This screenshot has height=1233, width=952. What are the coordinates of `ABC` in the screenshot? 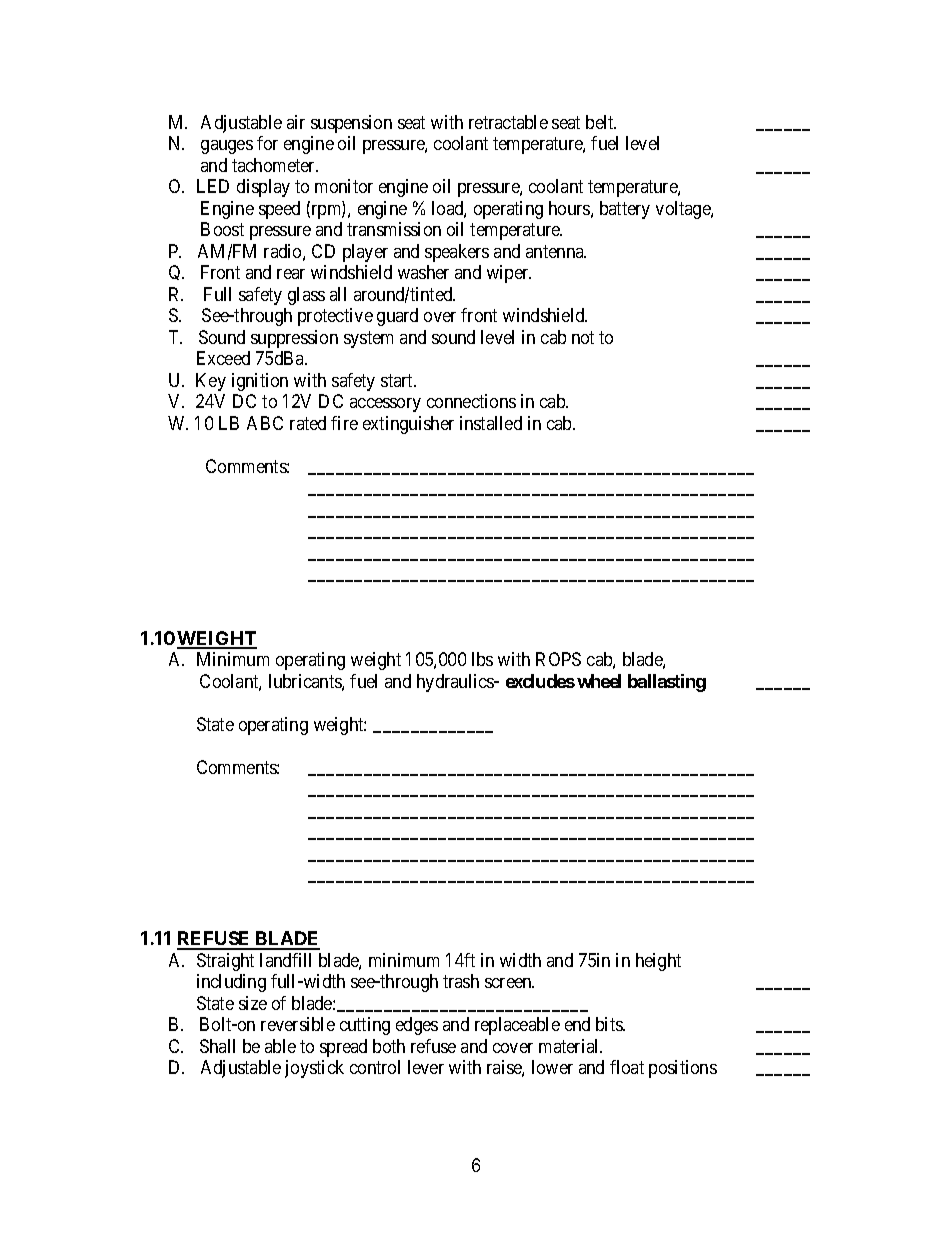 It's located at (265, 423).
